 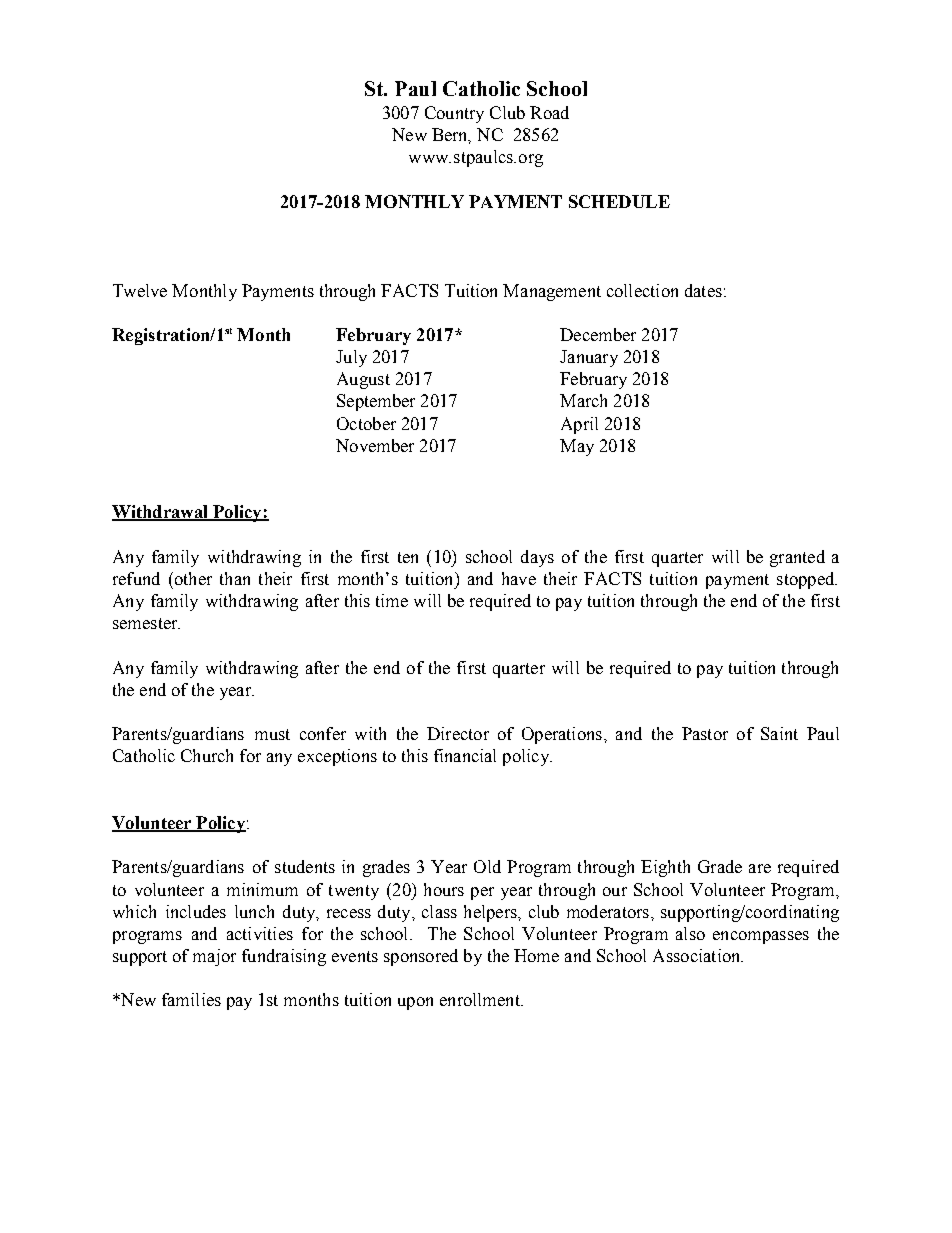 I want to click on have, so click(x=519, y=578).
